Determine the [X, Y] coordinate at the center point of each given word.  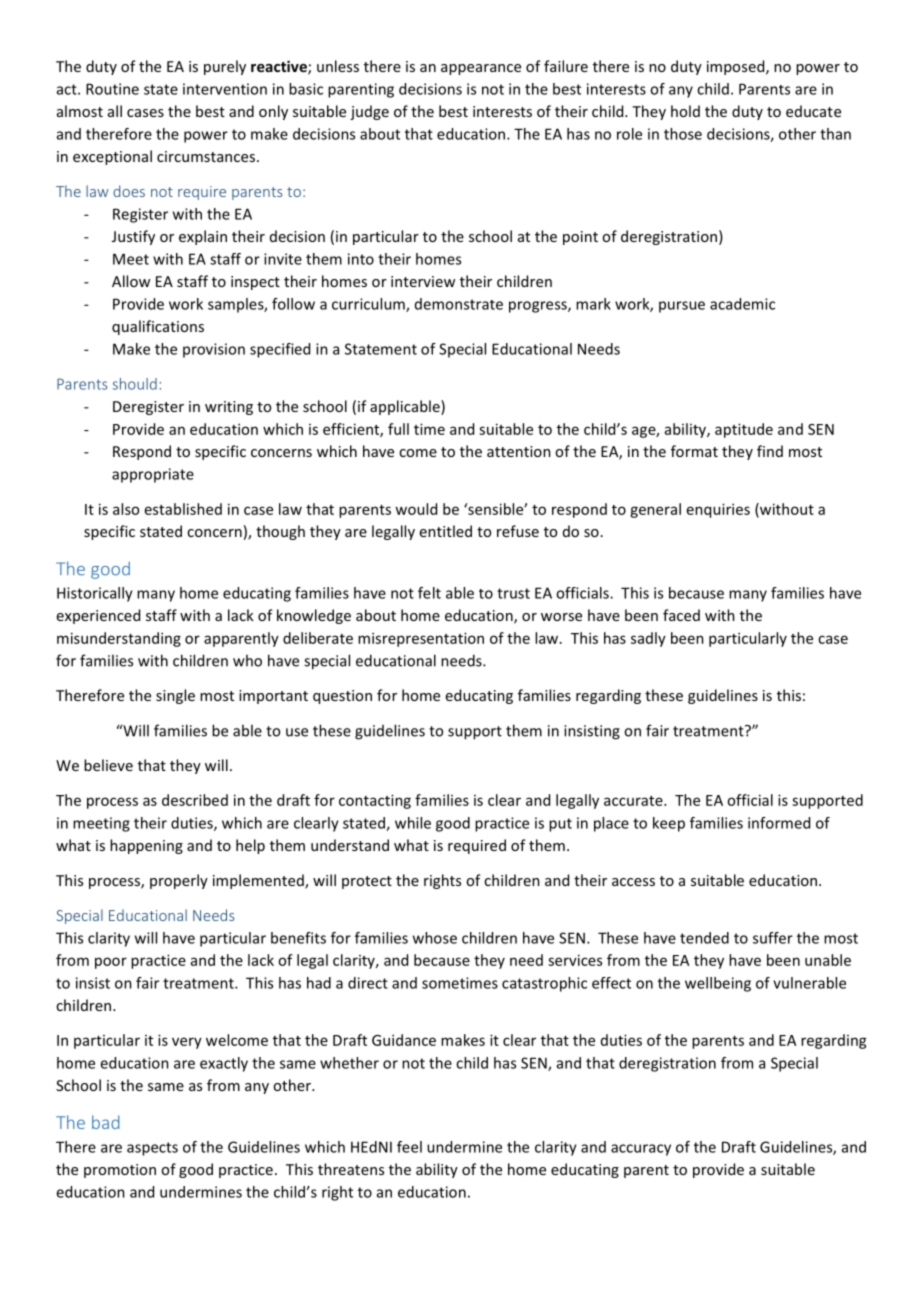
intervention [225, 89]
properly [179, 881]
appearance [481, 69]
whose [435, 938]
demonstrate [459, 304]
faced [681, 615]
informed [779, 823]
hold [685, 111]
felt [429, 593]
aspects [152, 1149]
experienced [98, 616]
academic [742, 304]
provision [214, 350]
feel [409, 1147]
